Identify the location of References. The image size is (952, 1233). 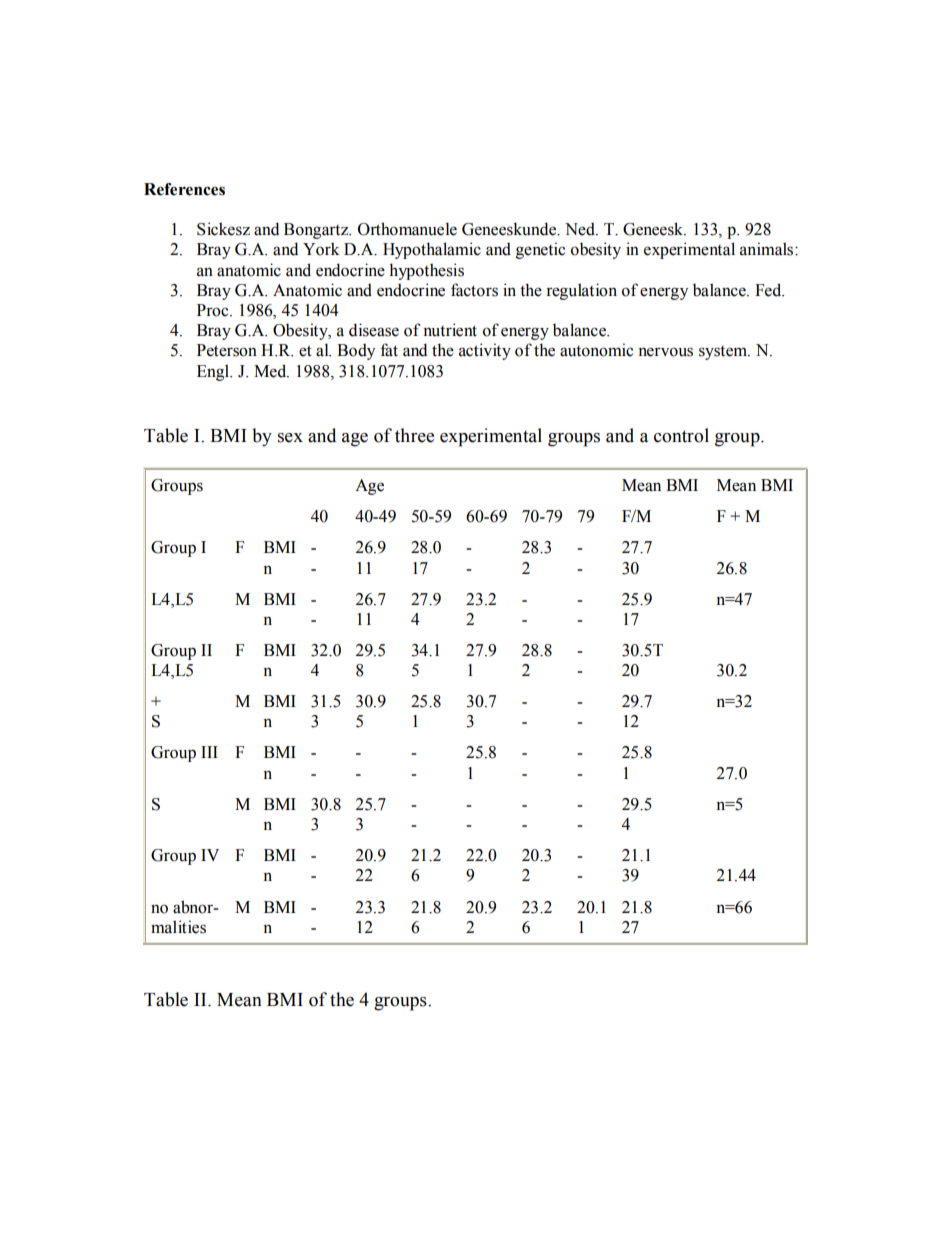
(184, 189).
